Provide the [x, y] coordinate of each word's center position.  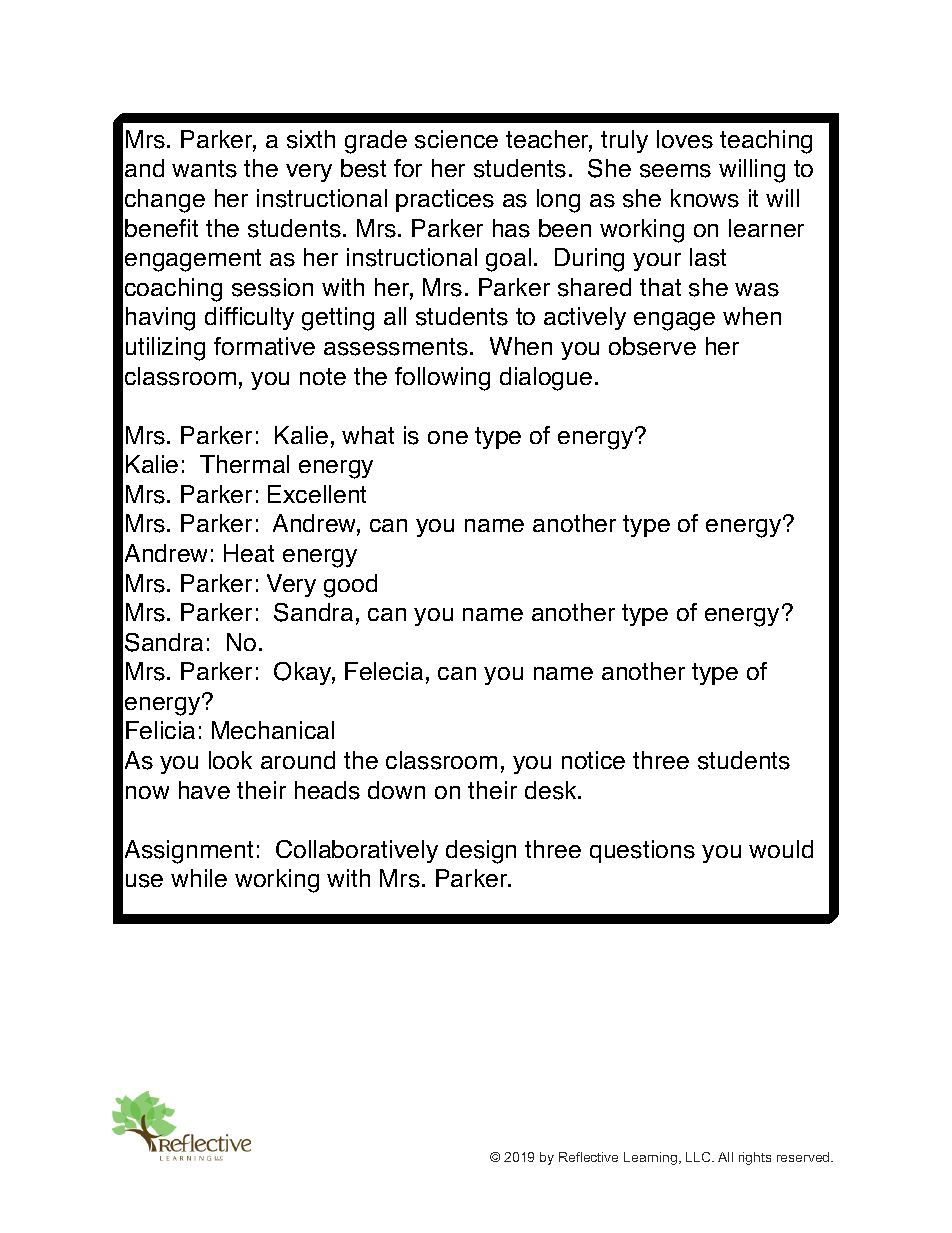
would [781, 849]
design [481, 852]
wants [204, 169]
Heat [249, 553]
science [456, 139]
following [442, 379]
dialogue [546, 379]
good [350, 586]
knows [705, 198]
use [144, 881]
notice [593, 760]
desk [552, 790]
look [230, 760]
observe [652, 346]
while [199, 878]
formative [264, 346]
